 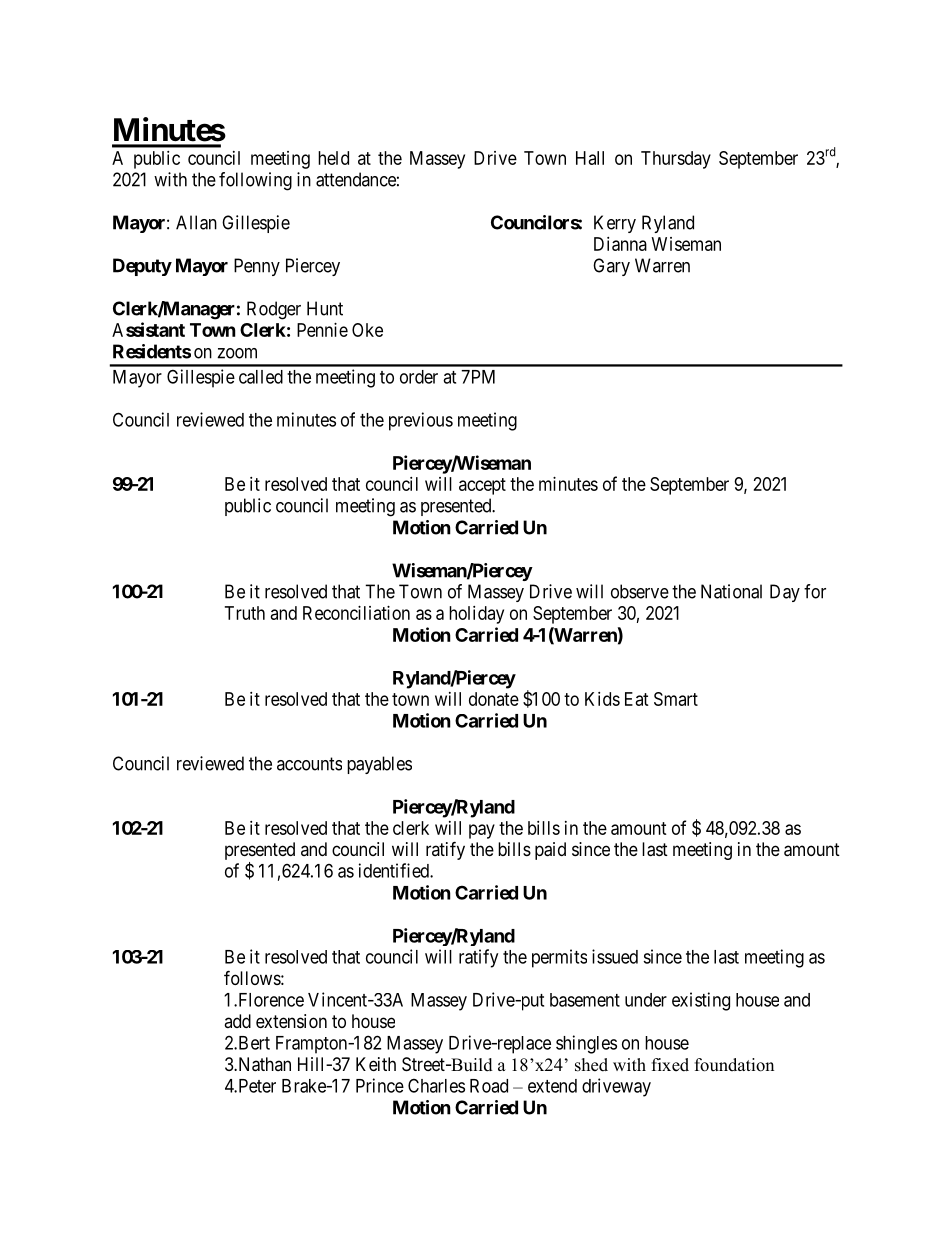 What do you see at coordinates (590, 158) in the document?
I see `Hall` at bounding box center [590, 158].
